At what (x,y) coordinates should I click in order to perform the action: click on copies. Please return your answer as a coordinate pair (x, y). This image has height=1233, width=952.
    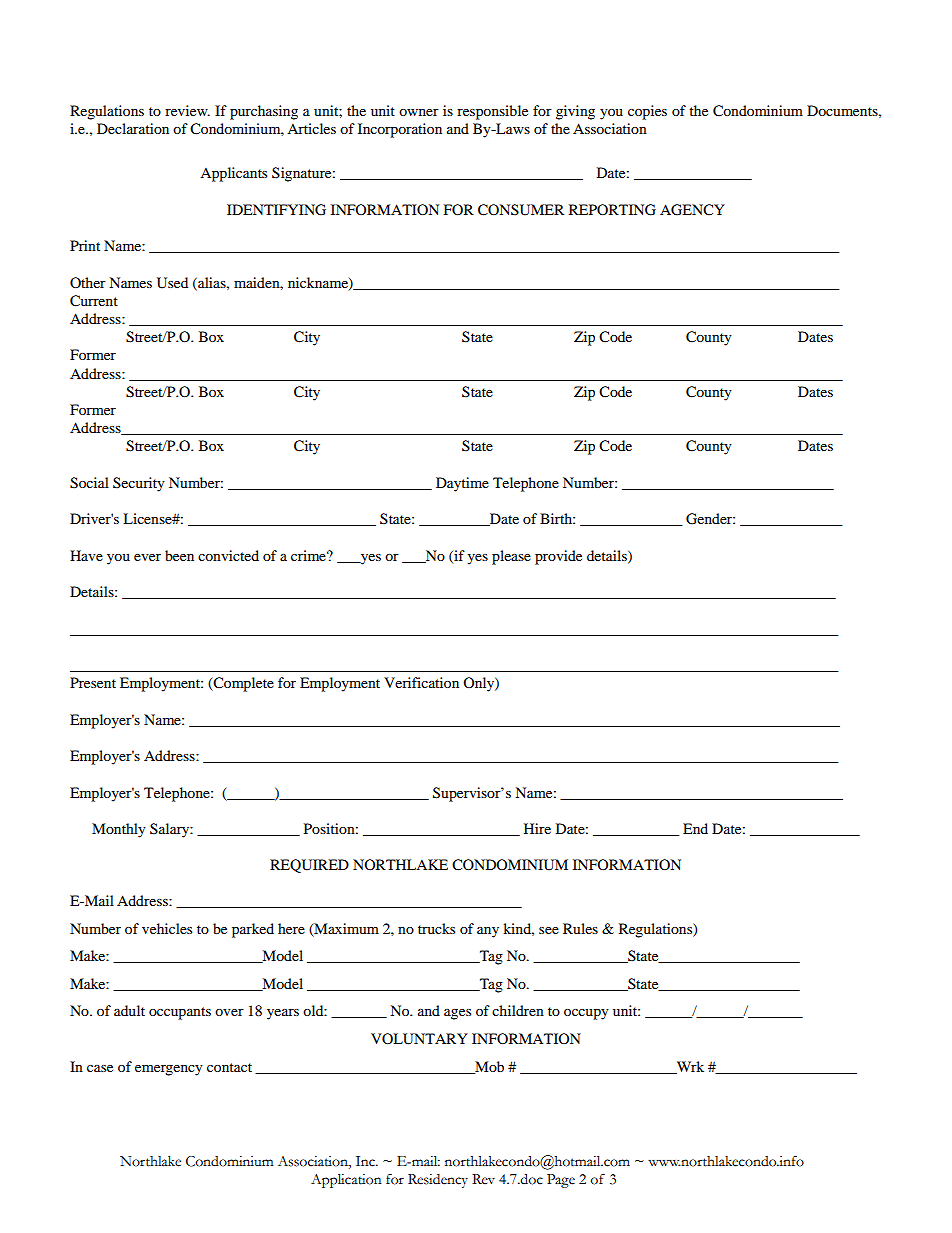
    Looking at the image, I should click on (647, 112).
